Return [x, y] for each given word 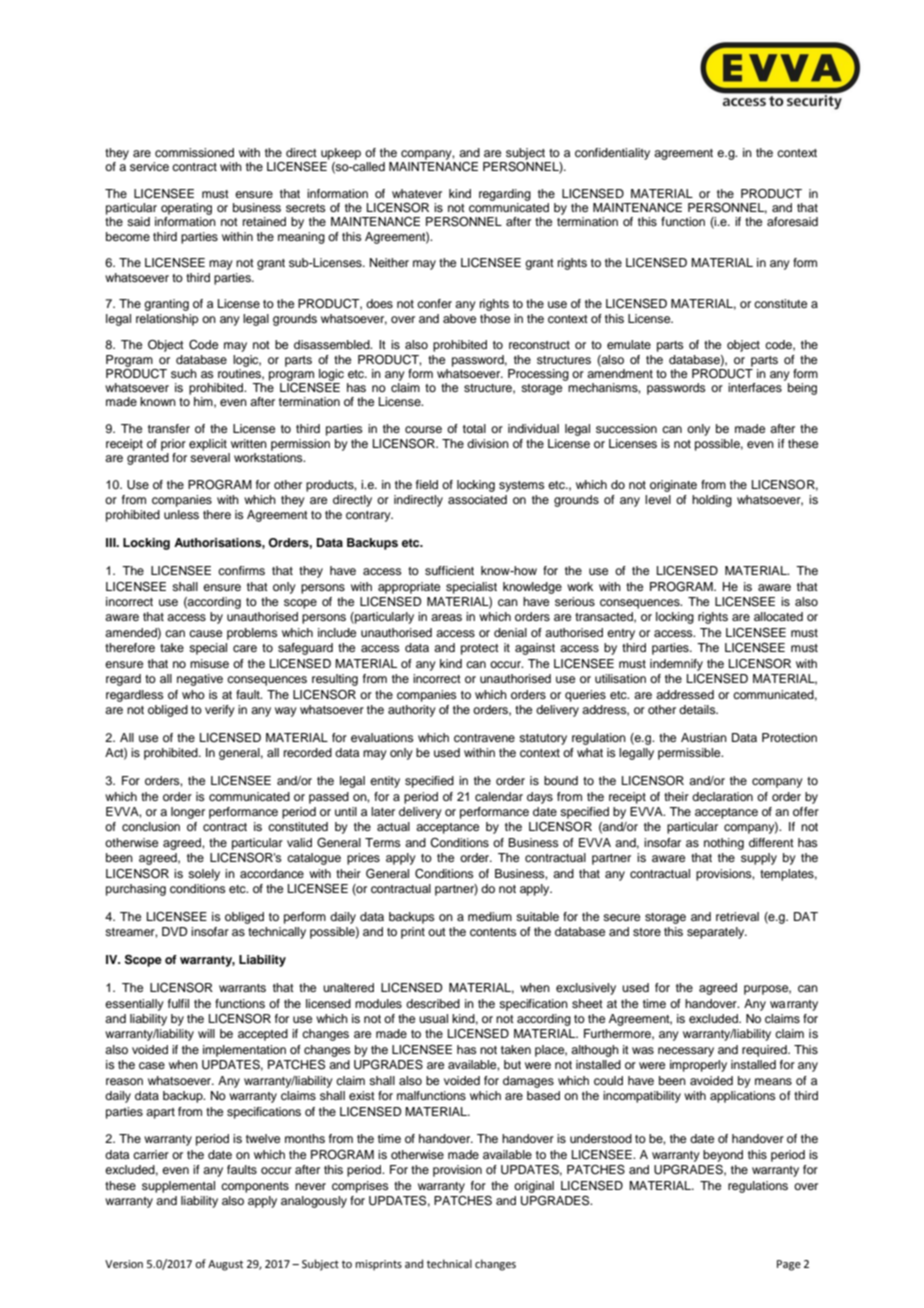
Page [789, 1265]
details [698, 709]
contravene [484, 738]
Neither [389, 262]
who [193, 694]
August [225, 1265]
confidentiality [612, 154]
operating [186, 209]
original [534, 1187]
